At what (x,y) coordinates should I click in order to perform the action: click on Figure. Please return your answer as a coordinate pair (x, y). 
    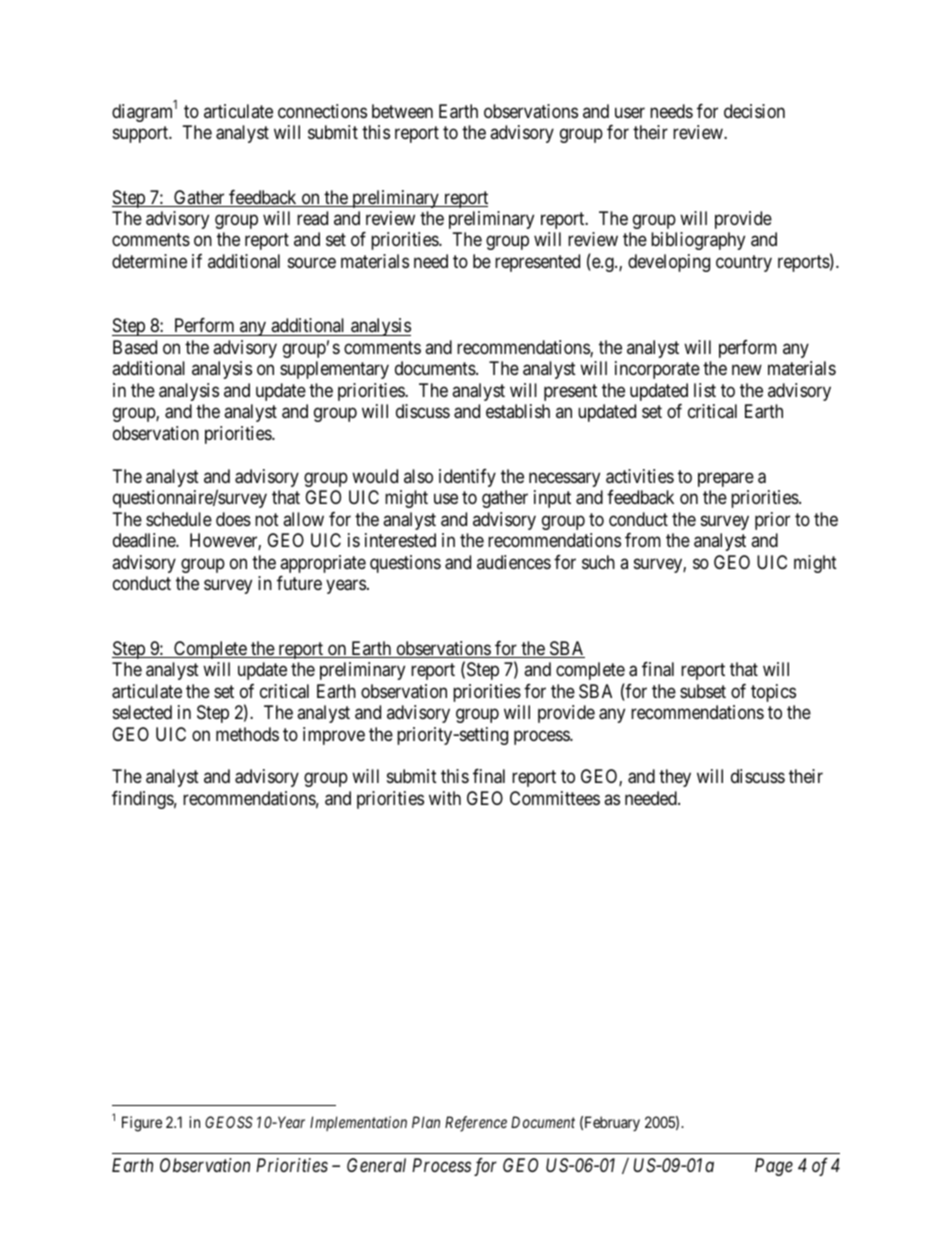
    Looking at the image, I should click on (142, 1124).
